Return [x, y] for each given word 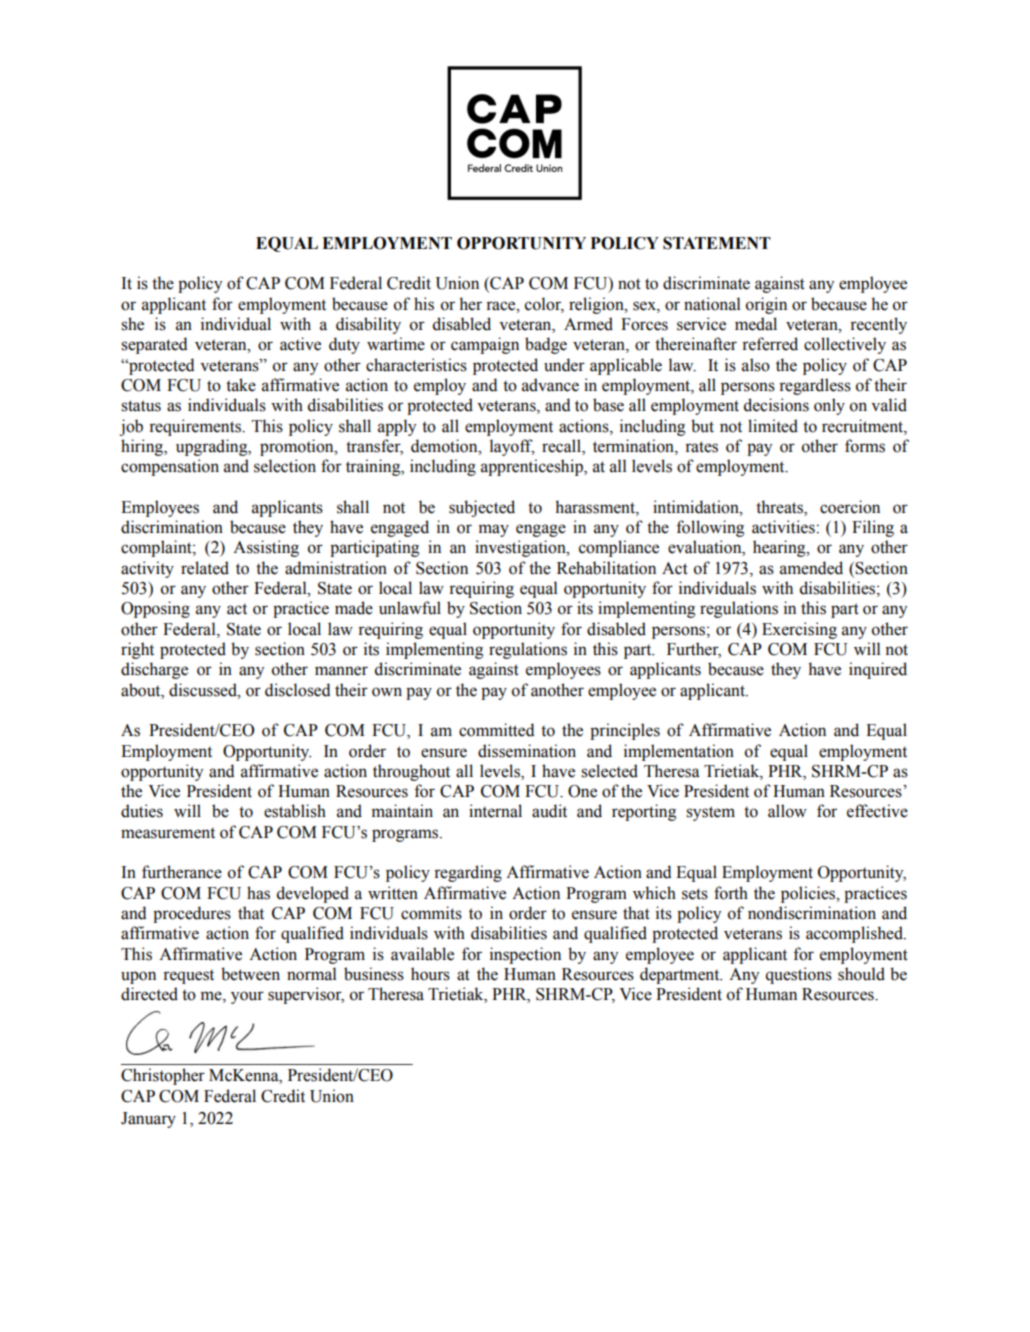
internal [495, 811]
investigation [521, 548]
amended [811, 568]
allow [787, 811]
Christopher [163, 1076]
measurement [168, 833]
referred [770, 344]
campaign [485, 345]
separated [154, 345]
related [205, 568]
